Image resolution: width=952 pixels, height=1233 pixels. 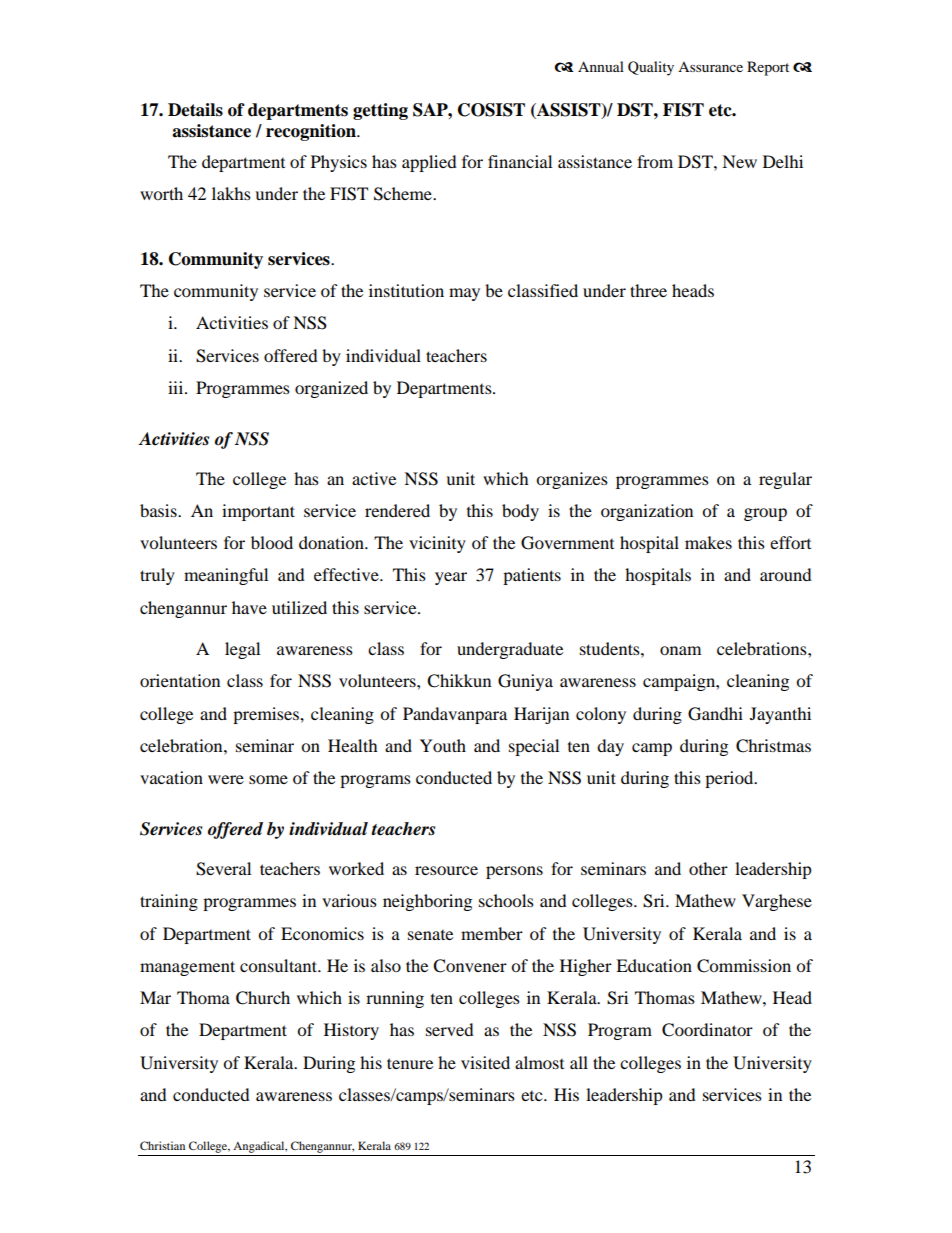 I want to click on Several, so click(x=223, y=869).
